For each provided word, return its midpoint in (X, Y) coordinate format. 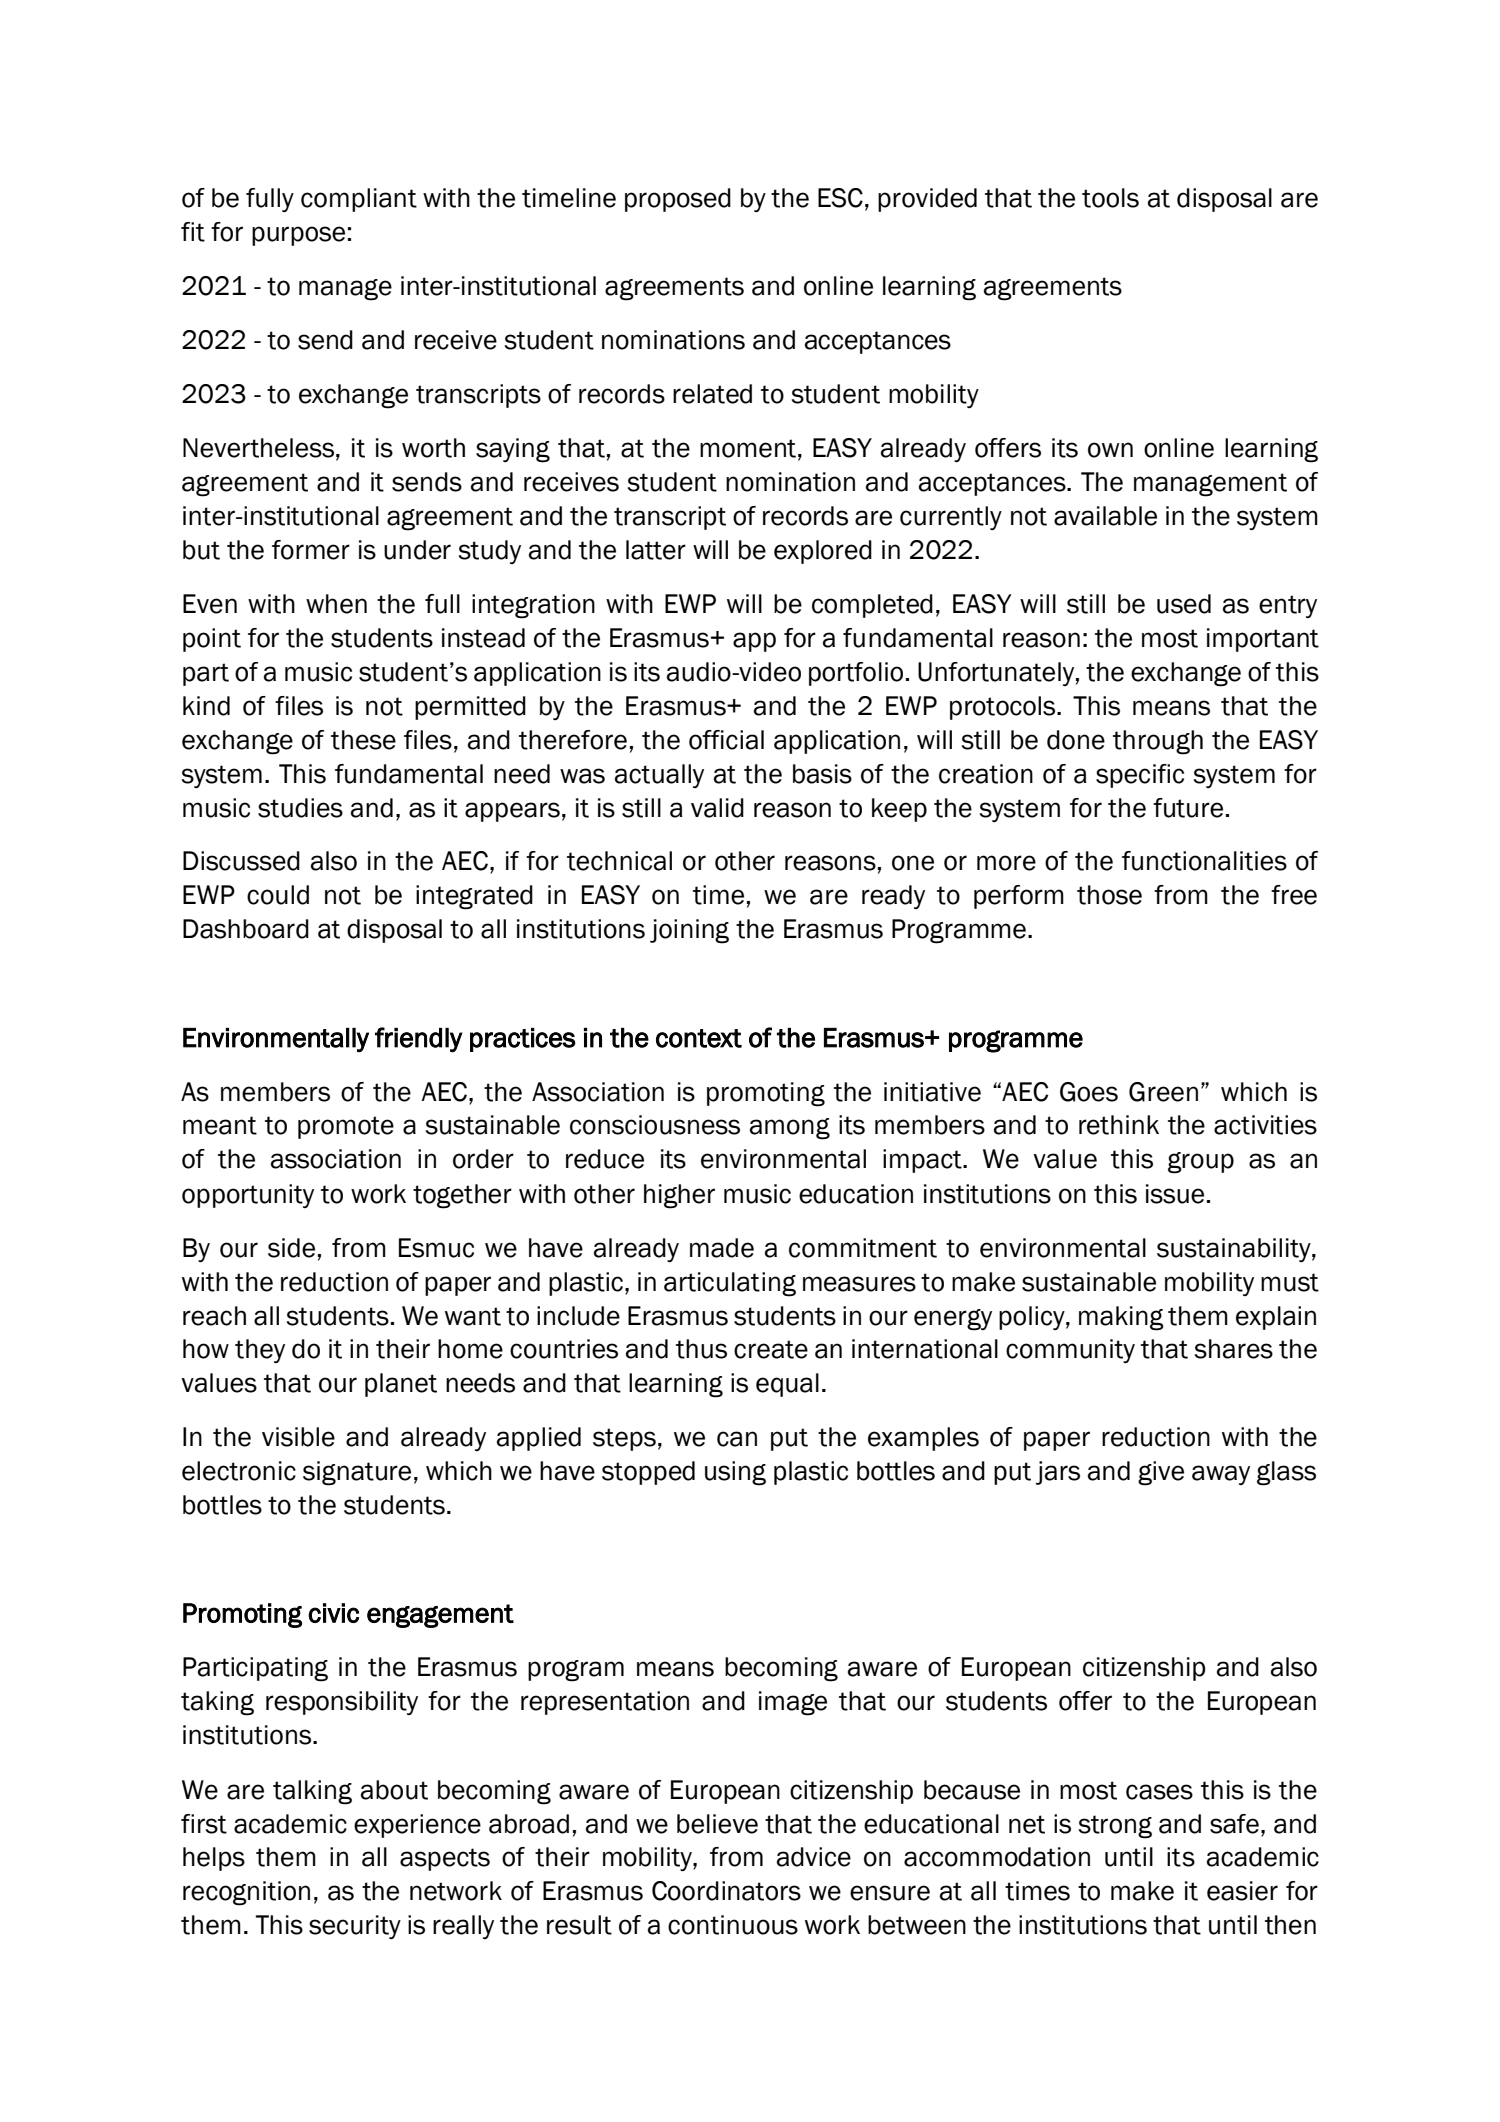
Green (1163, 1092)
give (1161, 1473)
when (336, 604)
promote (346, 1127)
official (726, 740)
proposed (678, 200)
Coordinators (726, 1891)
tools (1110, 198)
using (735, 1473)
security (355, 1927)
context (699, 1038)
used (1184, 604)
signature (357, 1473)
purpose (298, 236)
